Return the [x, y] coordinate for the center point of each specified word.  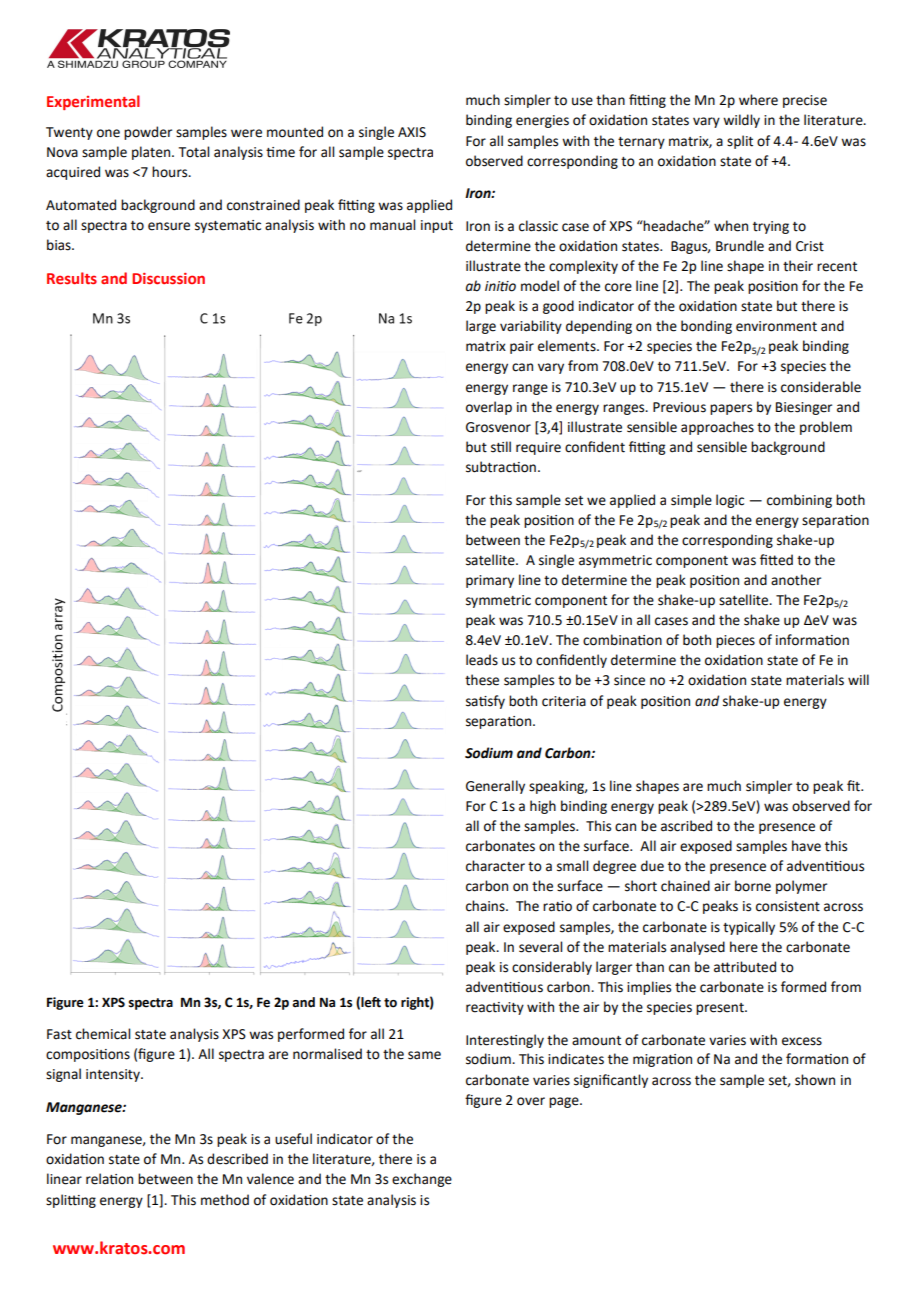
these [482, 680]
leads [482, 660]
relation [109, 1179]
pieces [735, 641]
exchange [422, 1180]
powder [148, 133]
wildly [741, 121]
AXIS [412, 132]
